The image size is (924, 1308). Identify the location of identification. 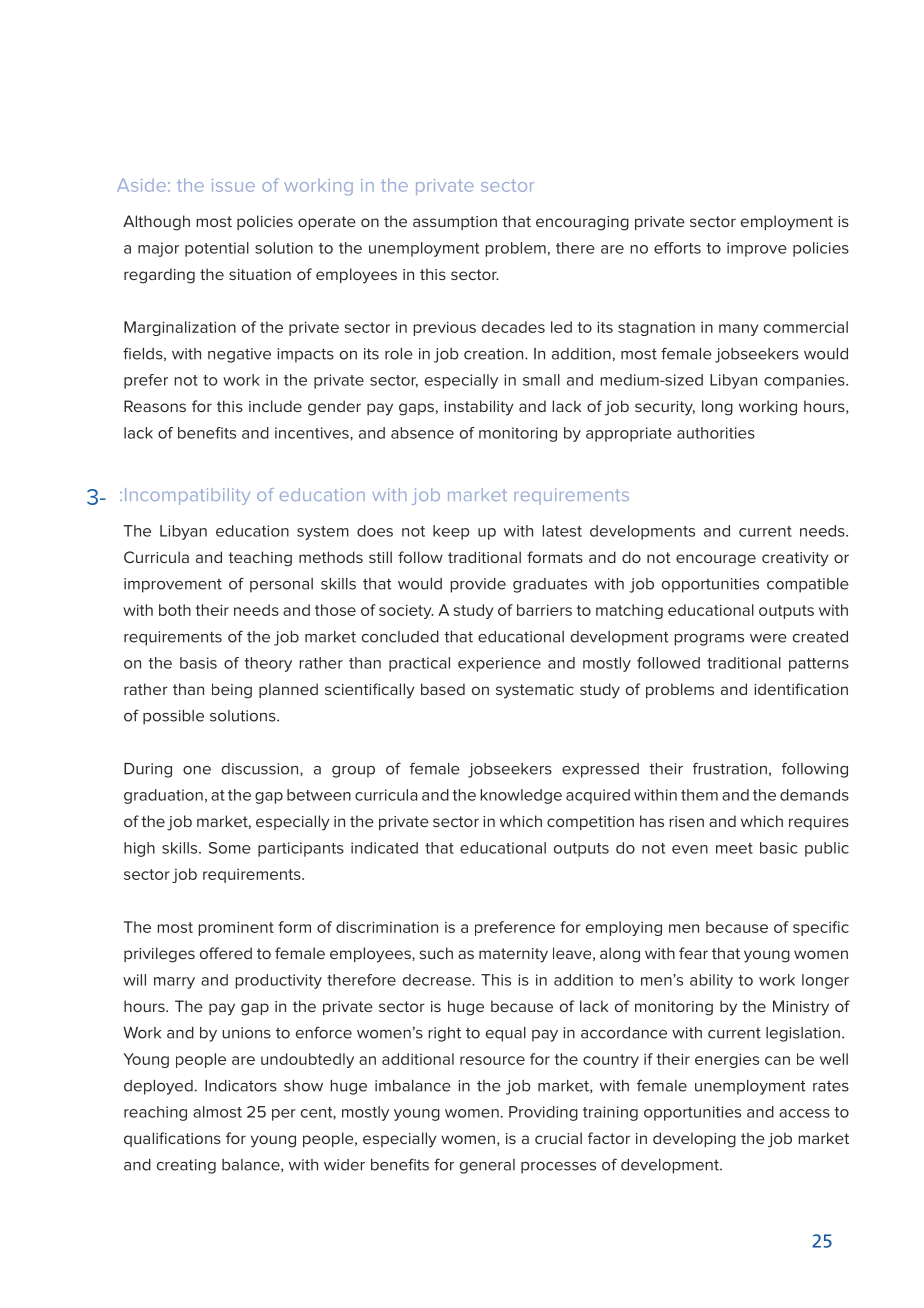
(801, 689).
